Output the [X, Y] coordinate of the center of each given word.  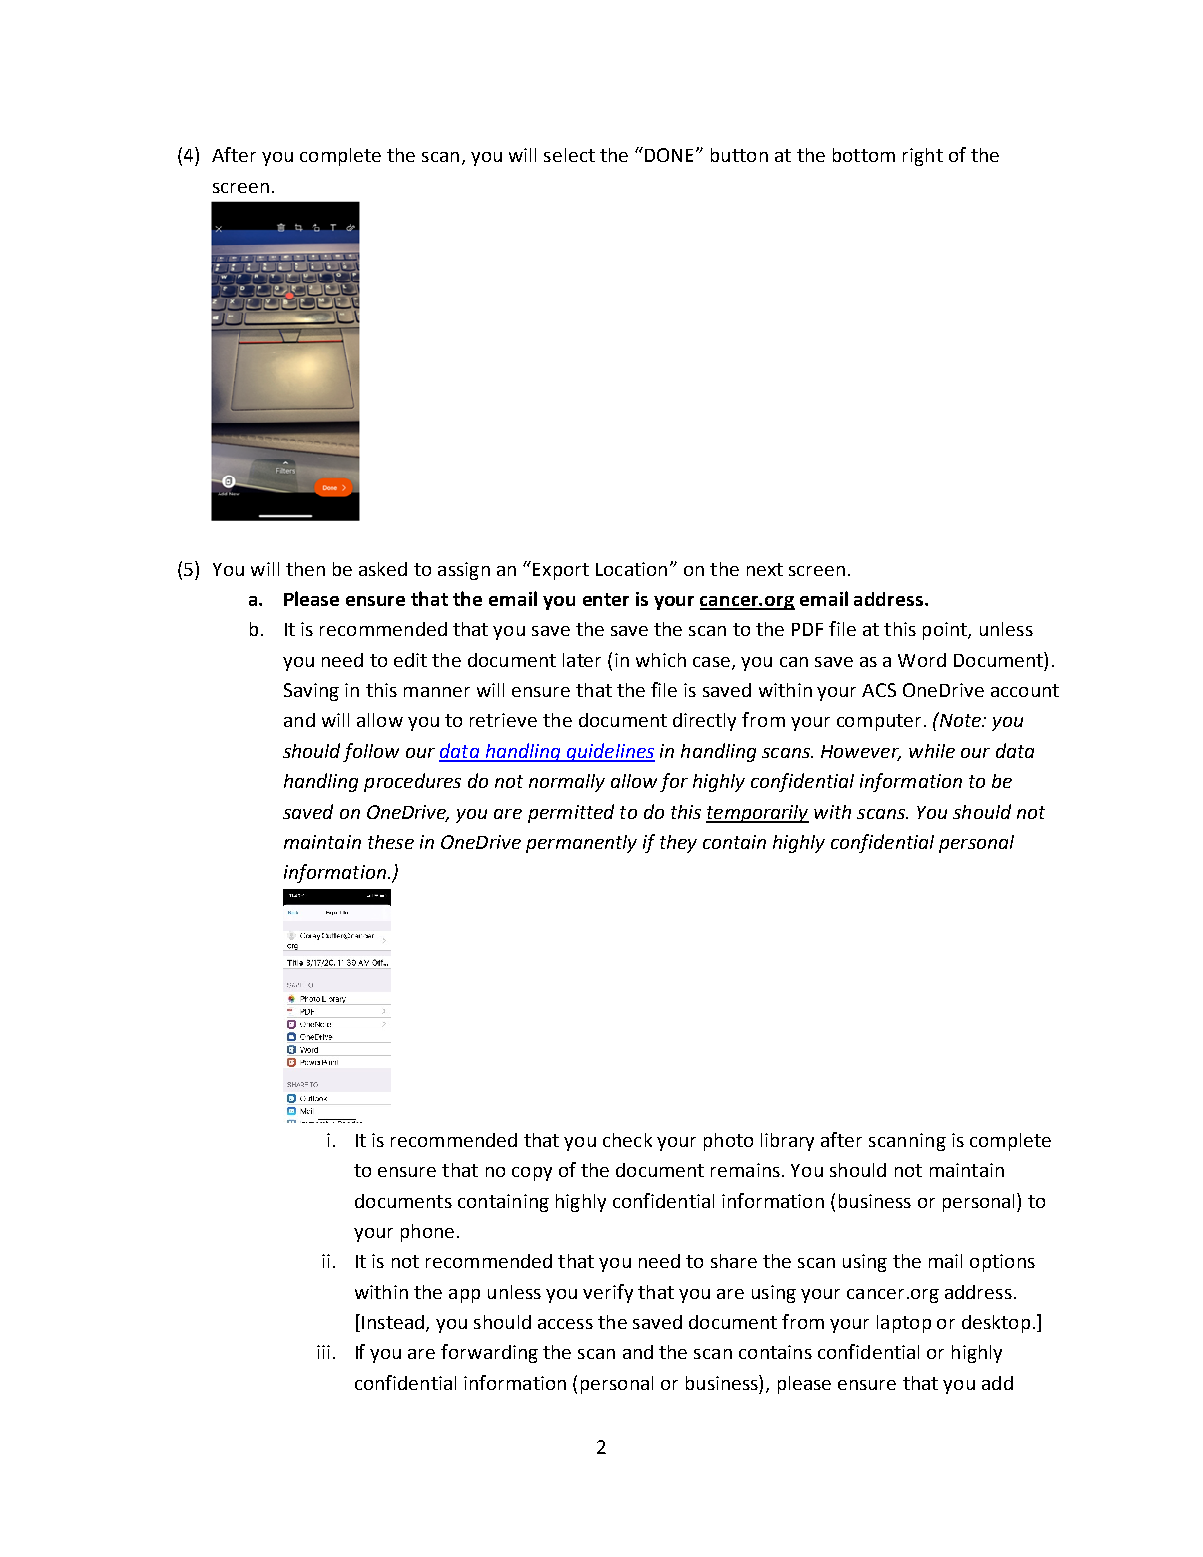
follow [371, 752]
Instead [393, 1322]
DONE [667, 154]
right [923, 157]
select [569, 155]
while [932, 751]
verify [608, 1293]
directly [704, 722]
